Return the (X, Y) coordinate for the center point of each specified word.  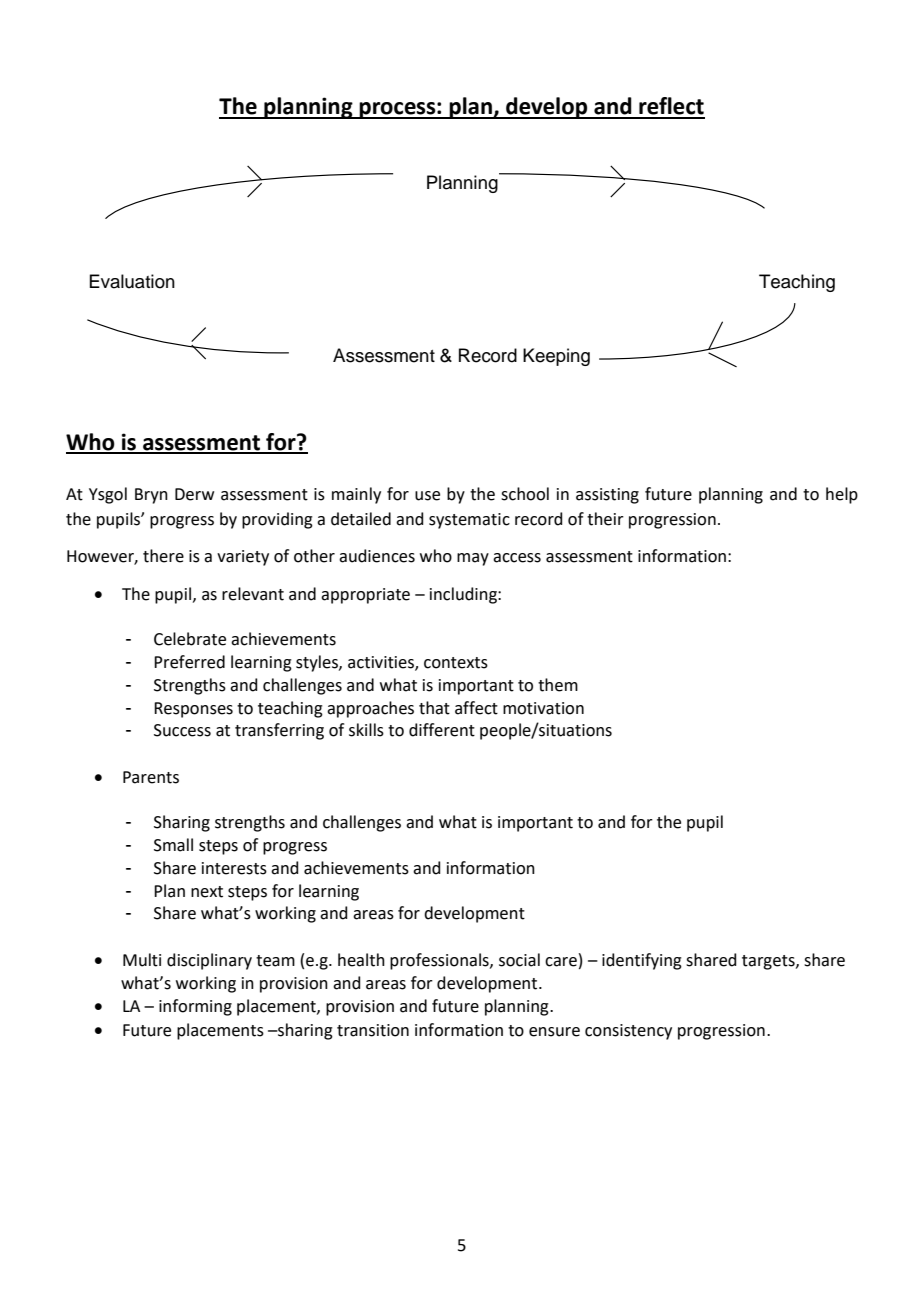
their (605, 519)
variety (243, 558)
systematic (469, 521)
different (442, 730)
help (842, 495)
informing (195, 1007)
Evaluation (132, 281)
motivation (543, 708)
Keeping (556, 357)
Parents (151, 777)
